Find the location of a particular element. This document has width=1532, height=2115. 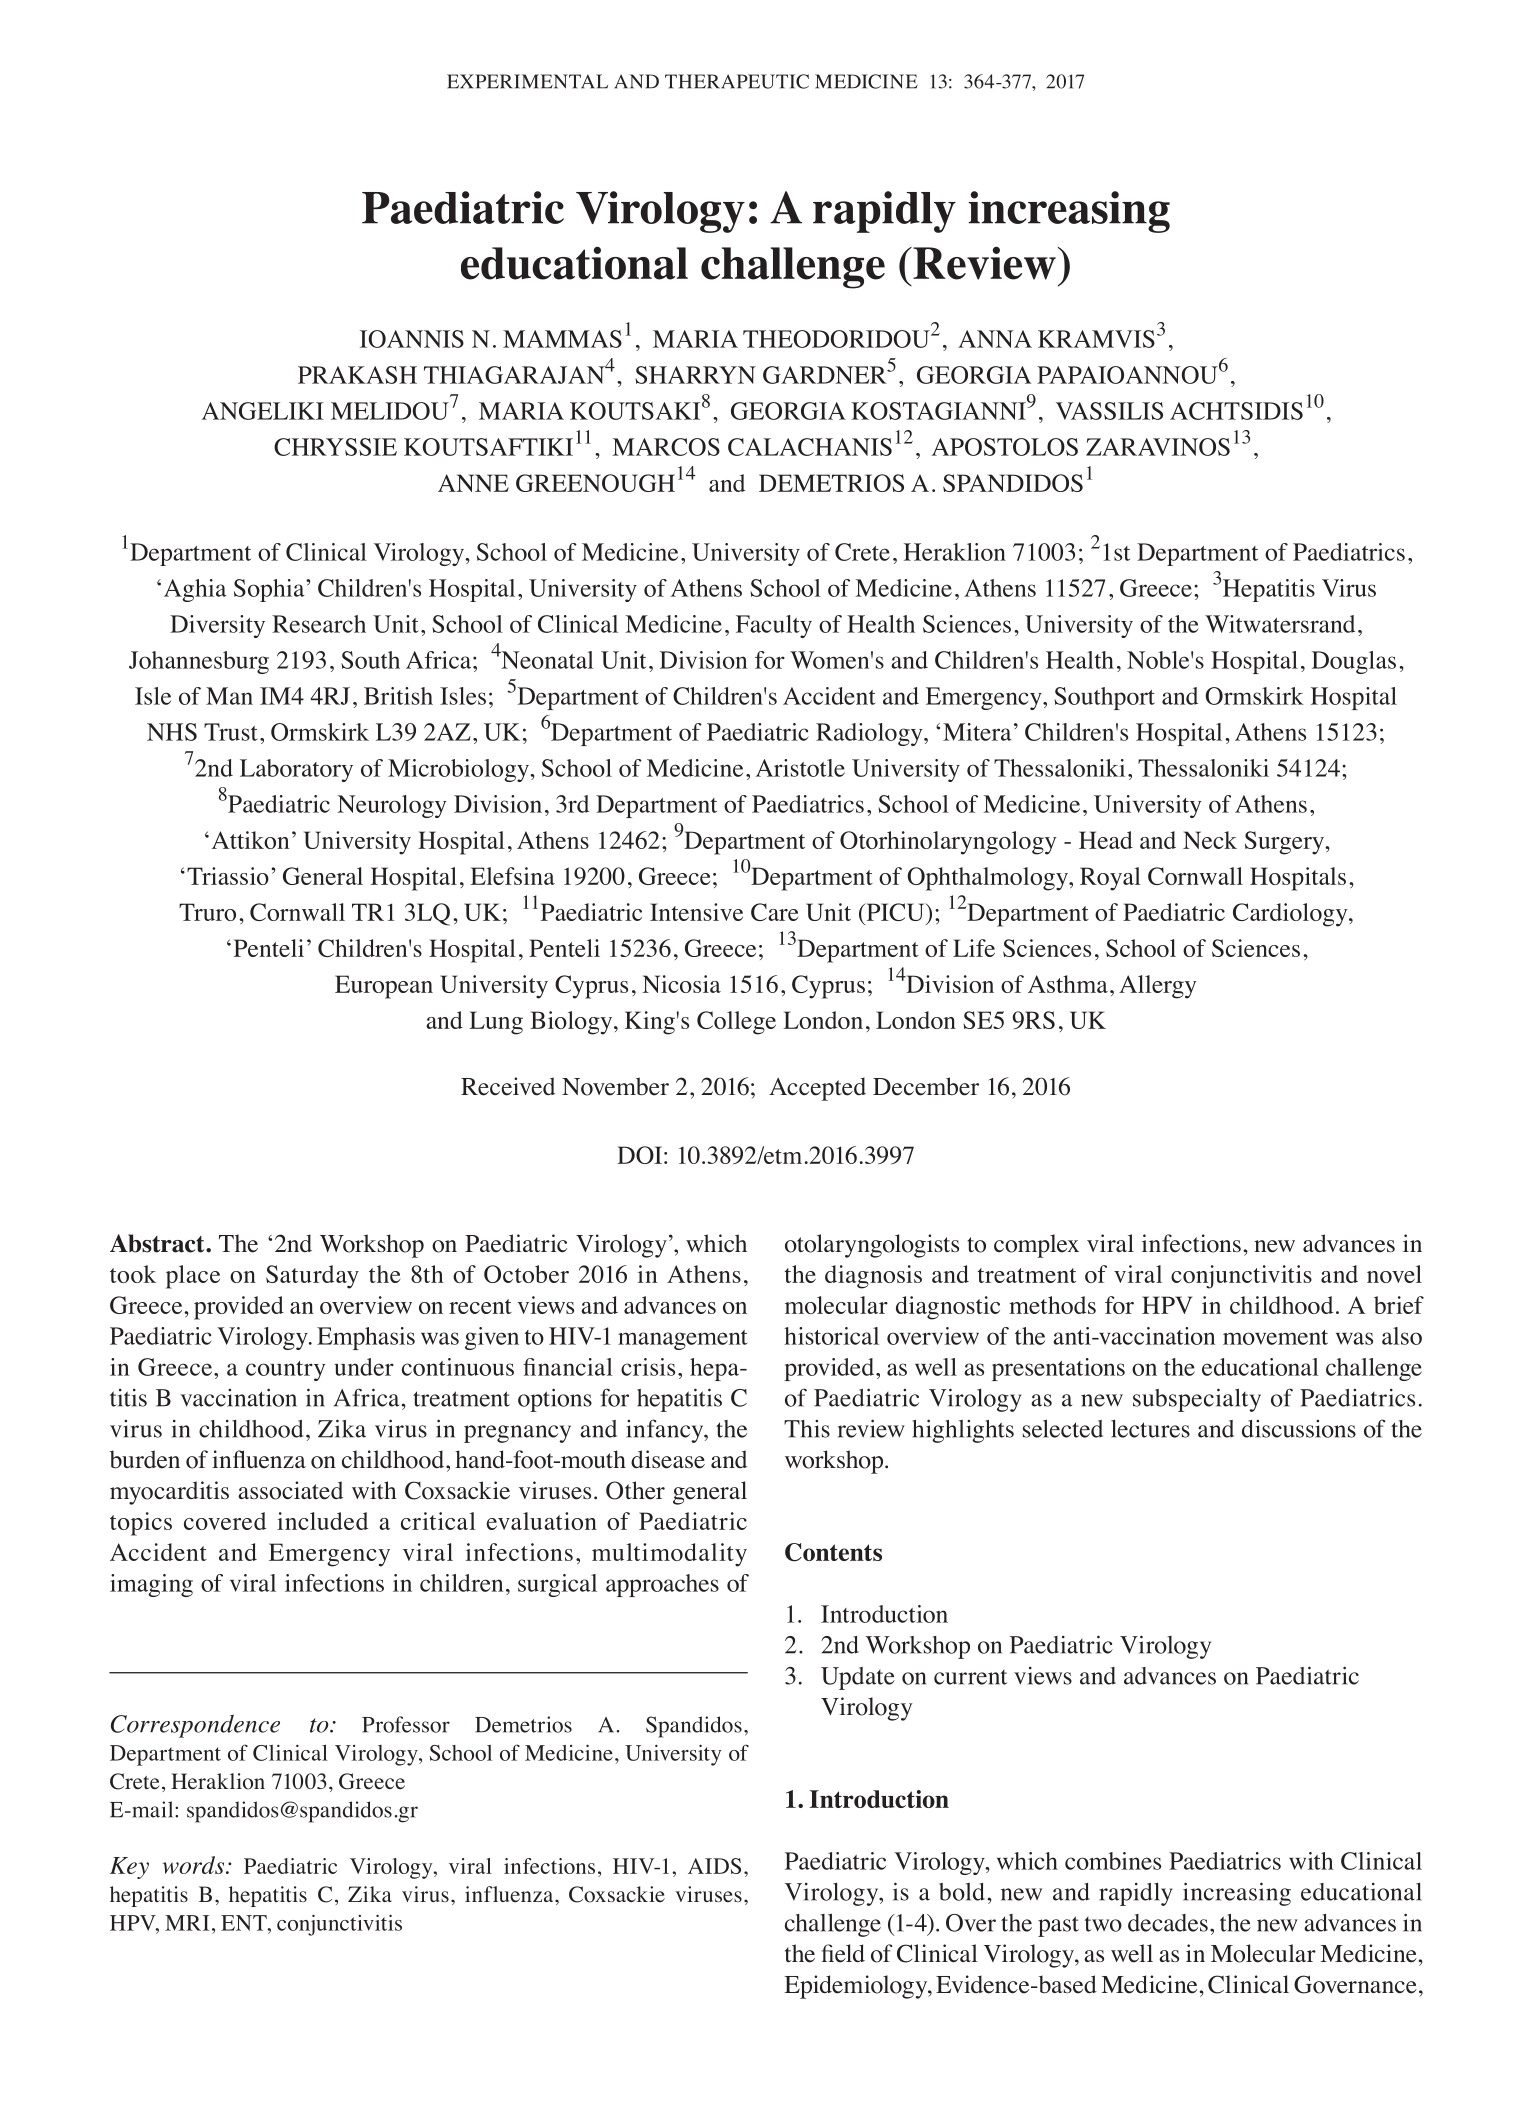

THERAPEUTIC is located at coordinates (737, 81).
